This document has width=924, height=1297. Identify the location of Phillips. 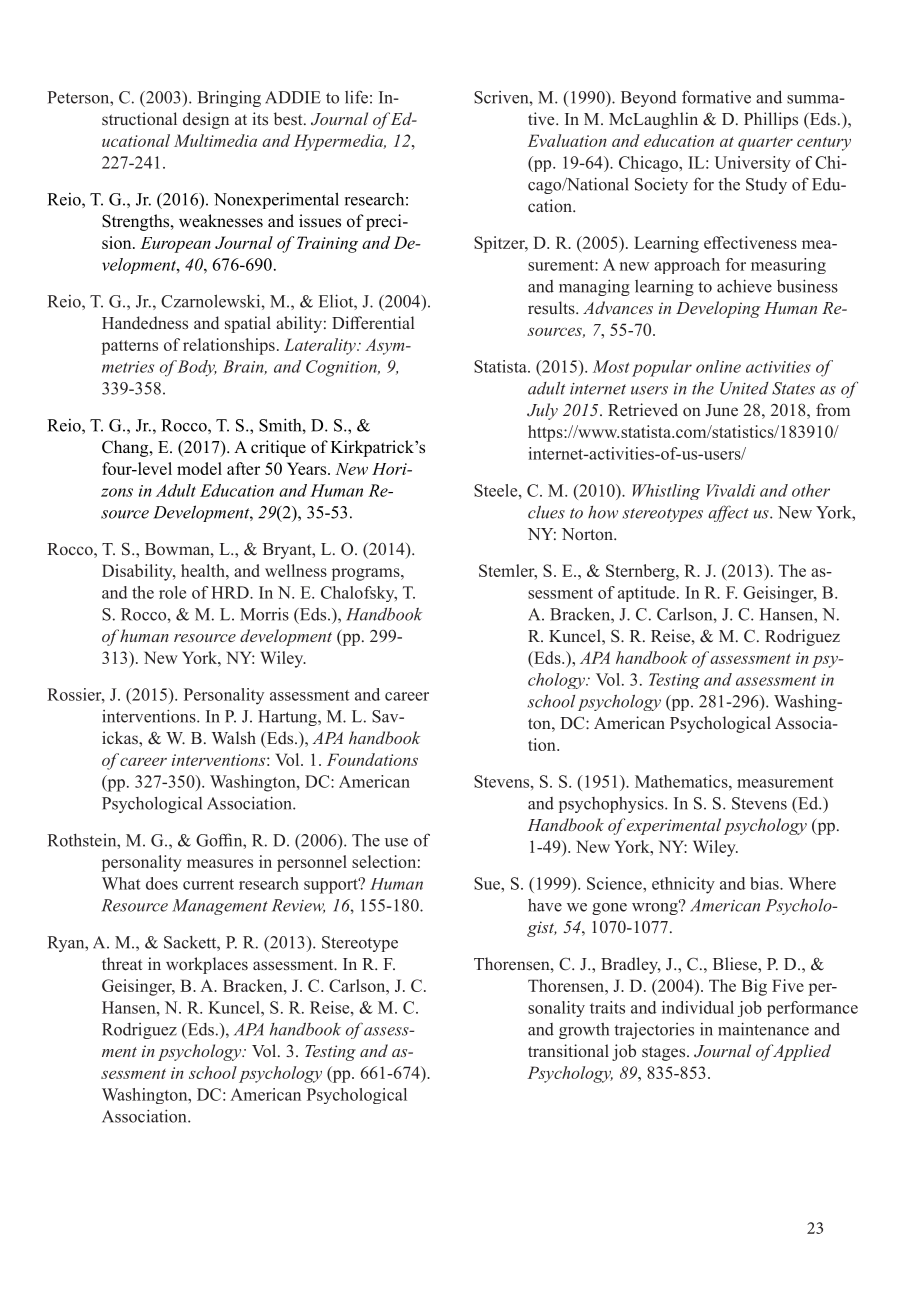
(771, 120).
